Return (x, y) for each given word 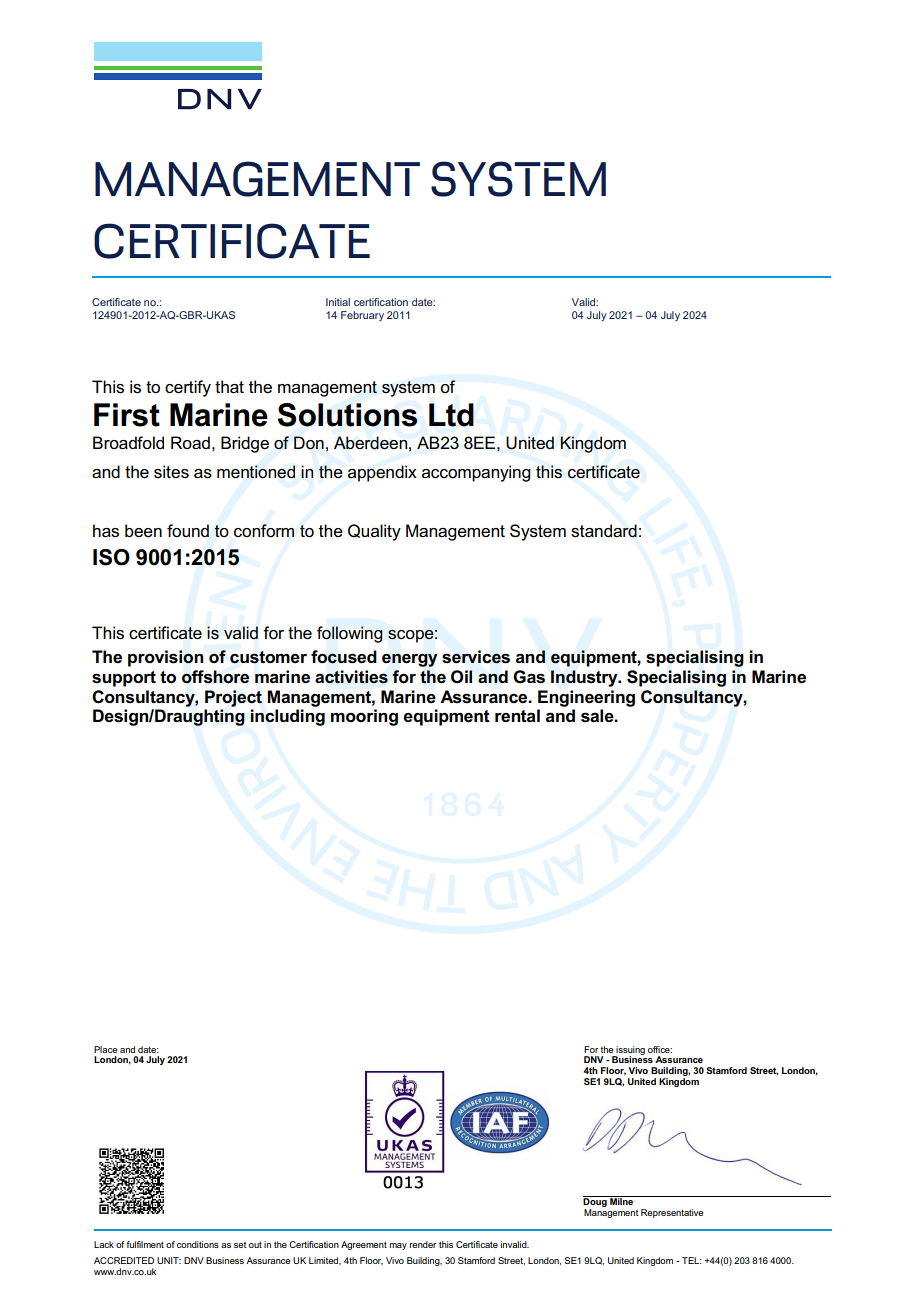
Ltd (451, 415)
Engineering (586, 698)
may (398, 1246)
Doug (596, 1203)
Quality (374, 532)
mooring (364, 717)
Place (105, 1049)
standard (604, 531)
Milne (621, 1200)
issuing (630, 1051)
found (188, 531)
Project (233, 698)
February (362, 316)
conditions (198, 1244)
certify (188, 388)
